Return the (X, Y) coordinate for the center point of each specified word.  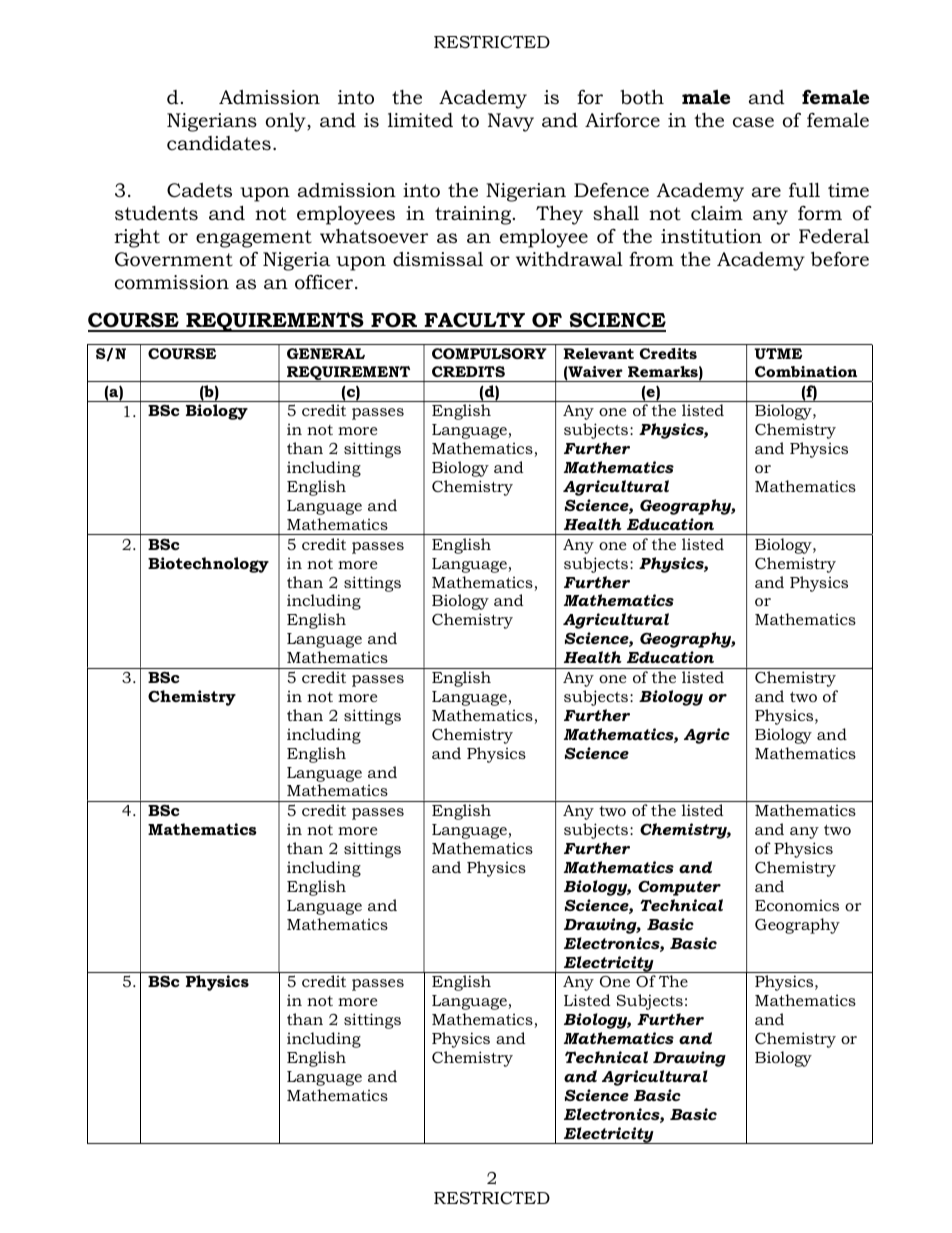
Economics (797, 905)
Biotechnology (208, 565)
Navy (511, 122)
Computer (679, 888)
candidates (219, 143)
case (753, 122)
